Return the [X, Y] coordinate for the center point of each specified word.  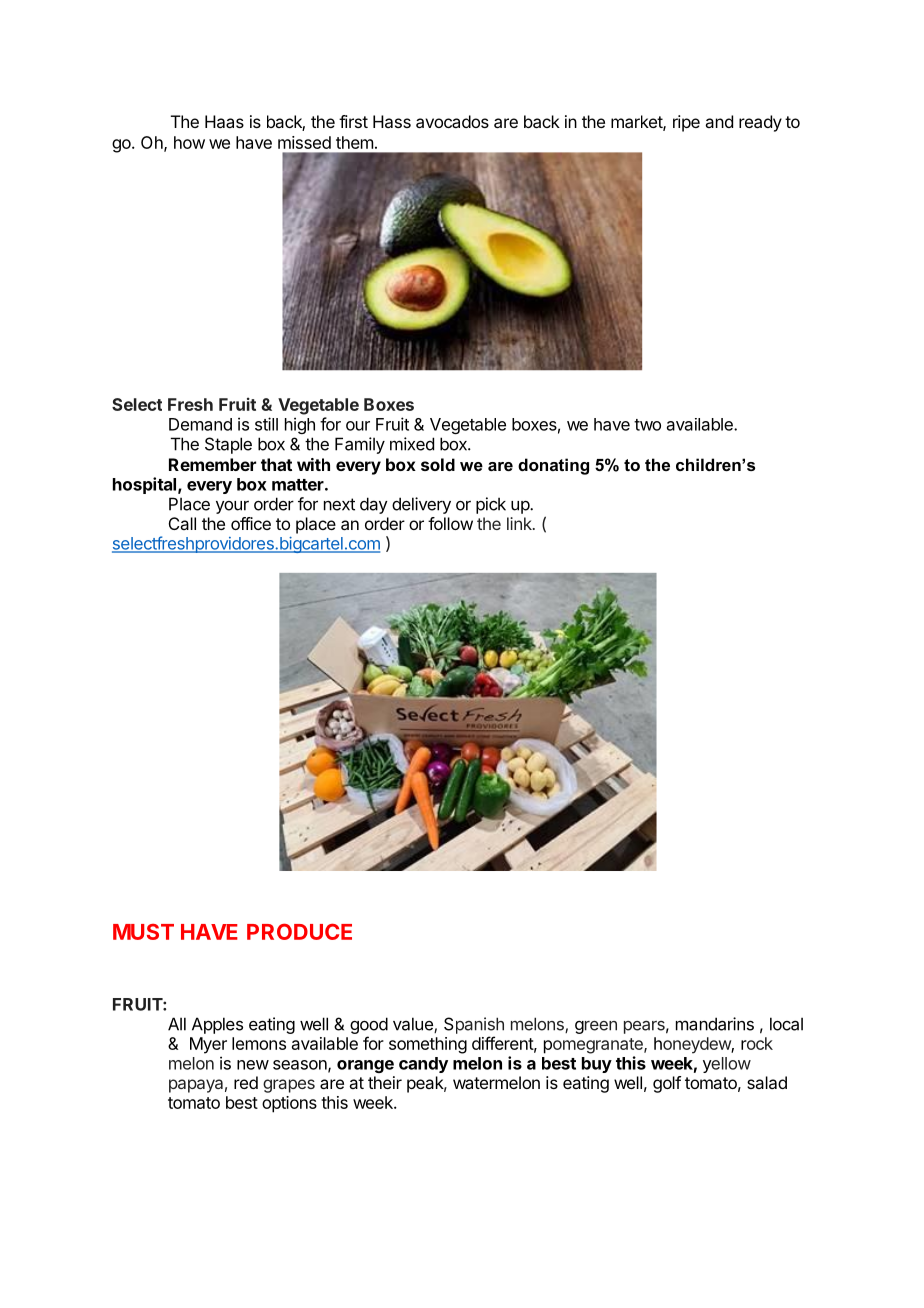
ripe [686, 123]
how [189, 142]
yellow [727, 1065]
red [246, 1082]
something [428, 1045]
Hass [392, 121]
